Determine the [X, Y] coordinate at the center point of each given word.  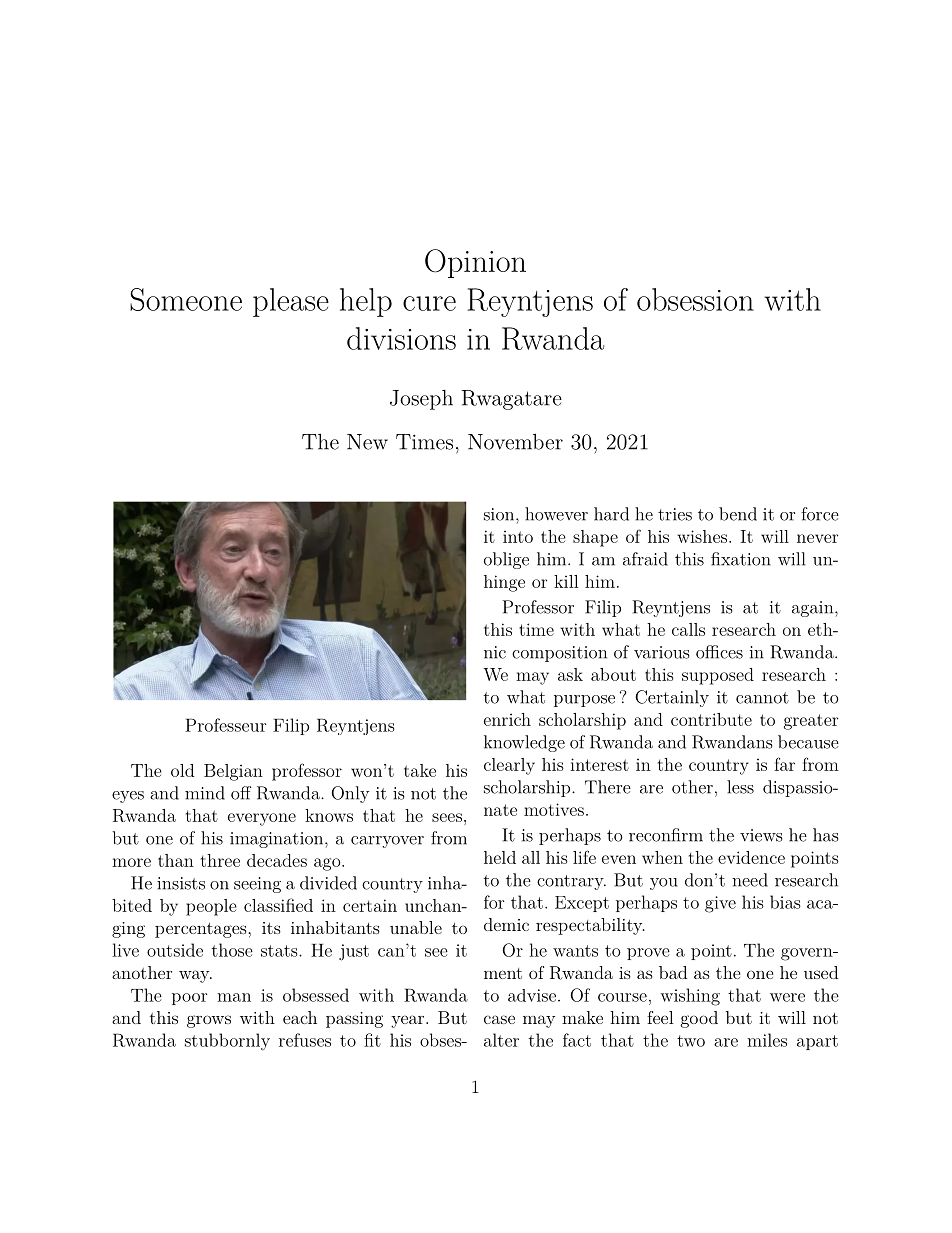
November [515, 441]
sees [447, 817]
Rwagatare [511, 400]
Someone [186, 299]
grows [209, 1021]
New [367, 442]
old [182, 770]
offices [719, 652]
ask [570, 674]
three [220, 860]
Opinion [475, 263]
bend [738, 514]
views [761, 835]
